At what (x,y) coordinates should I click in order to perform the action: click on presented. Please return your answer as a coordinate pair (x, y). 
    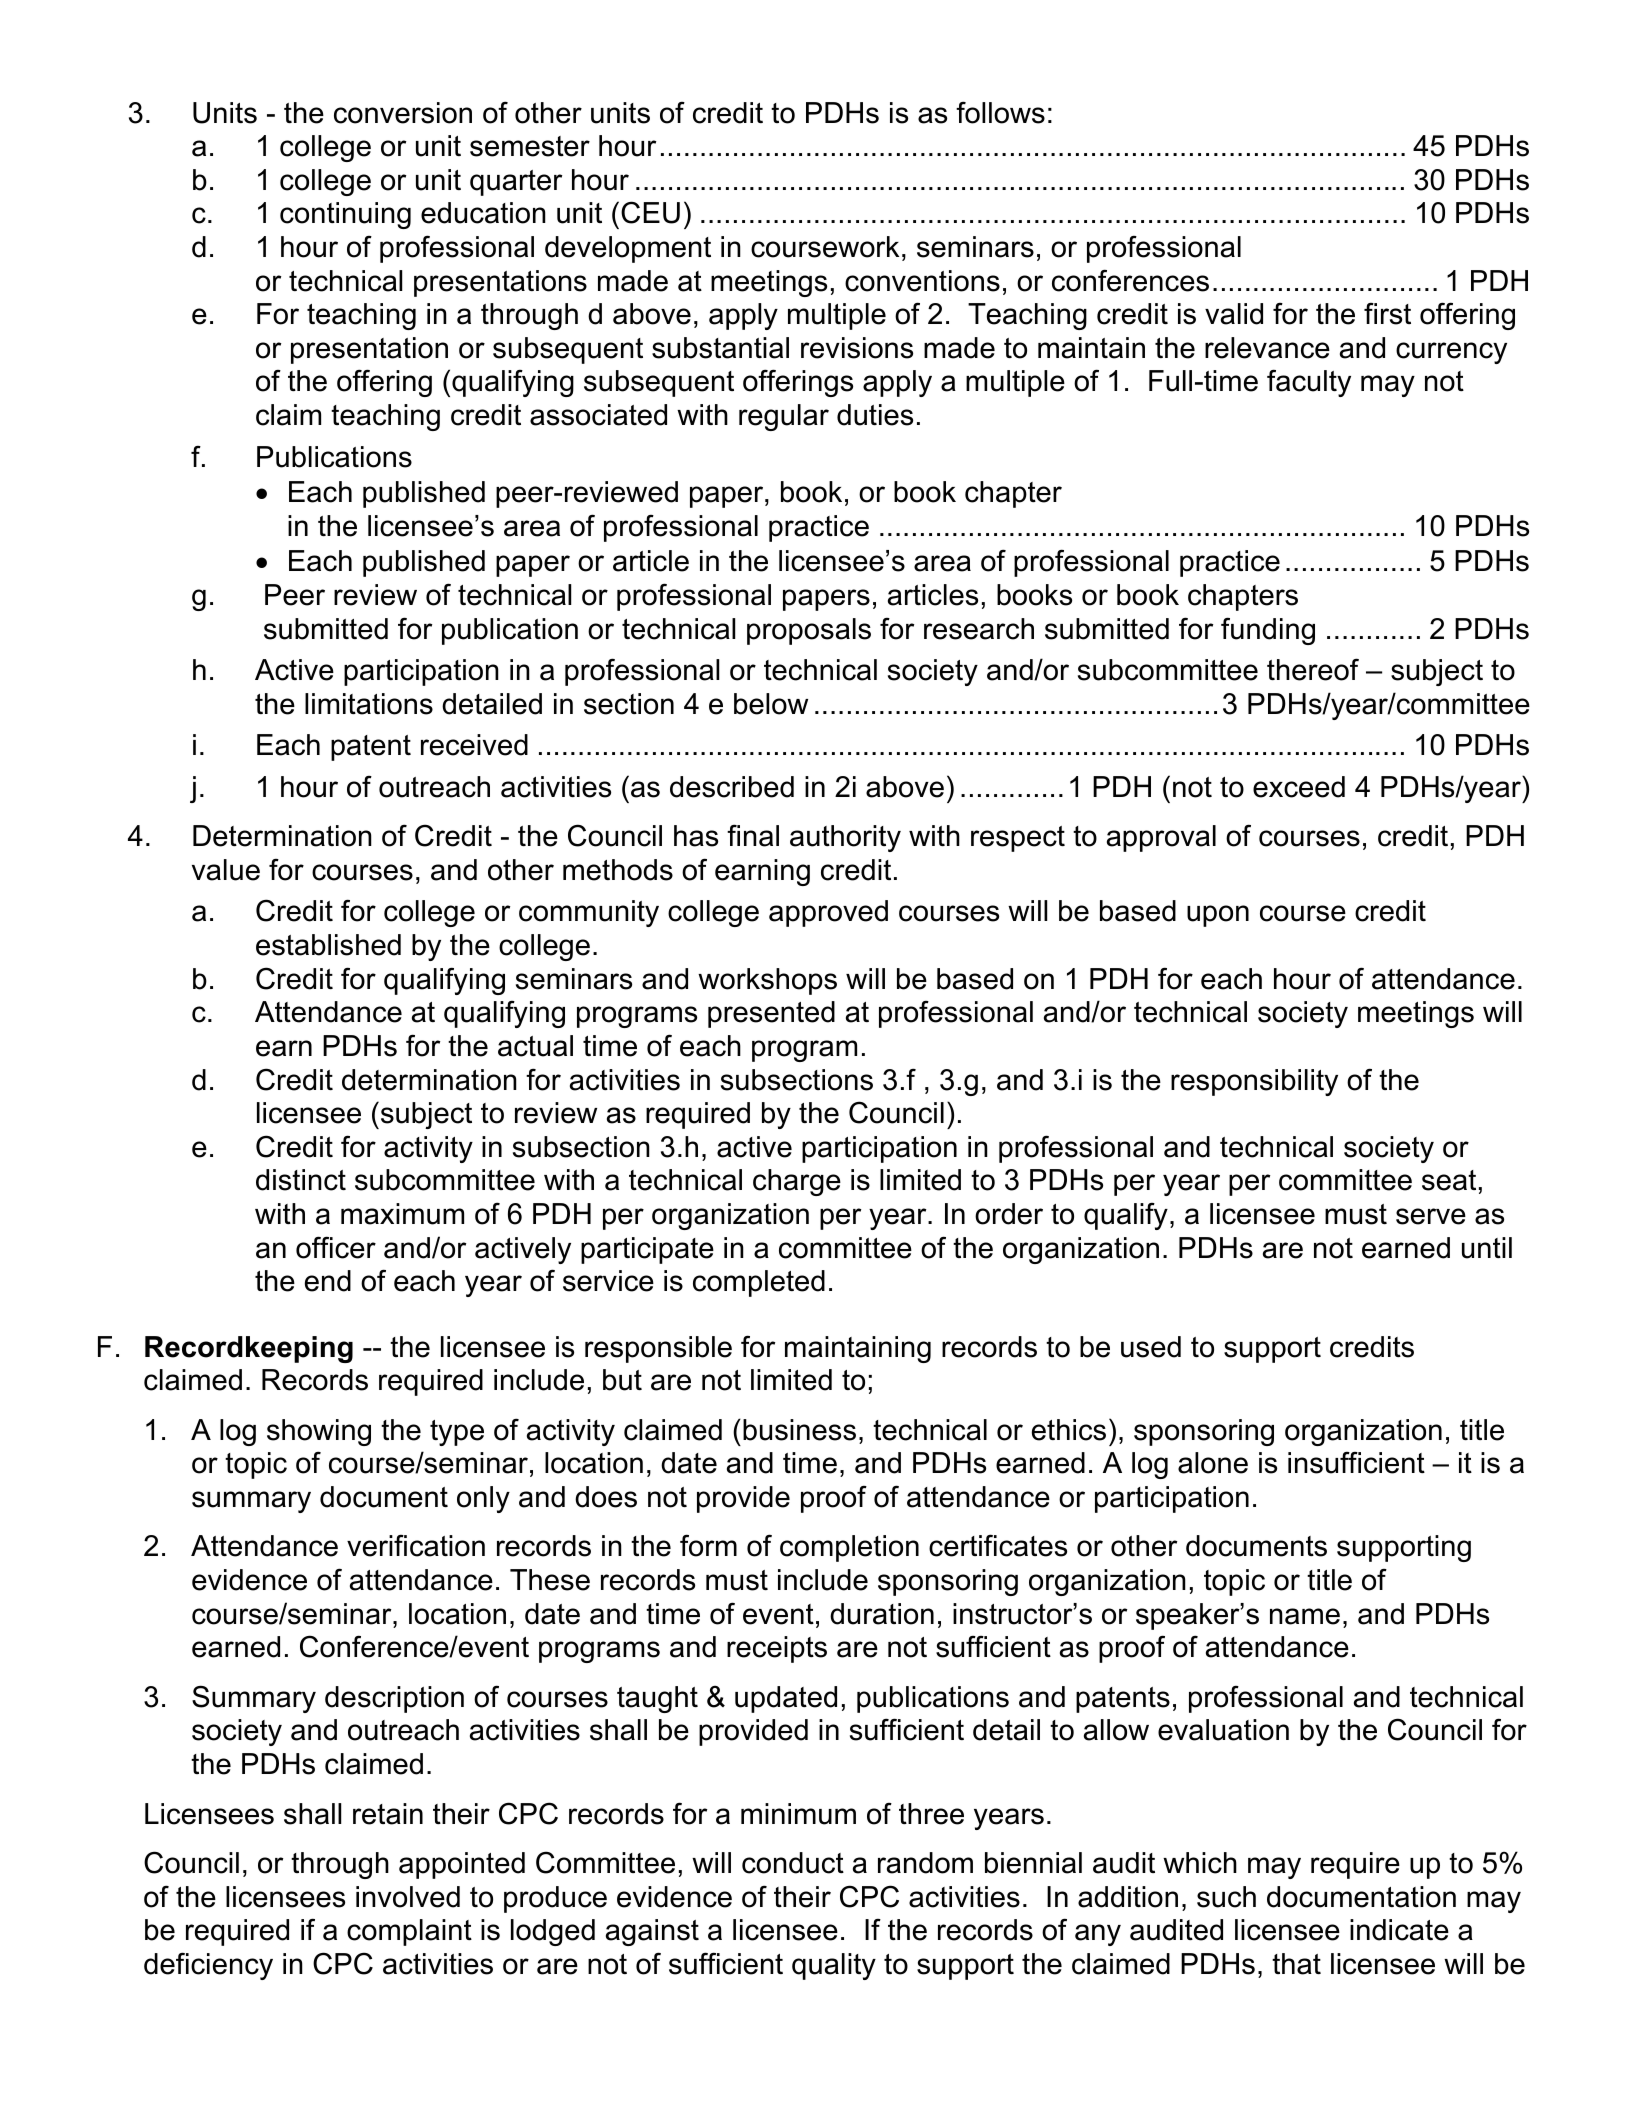
    Looking at the image, I should click on (771, 1014).
